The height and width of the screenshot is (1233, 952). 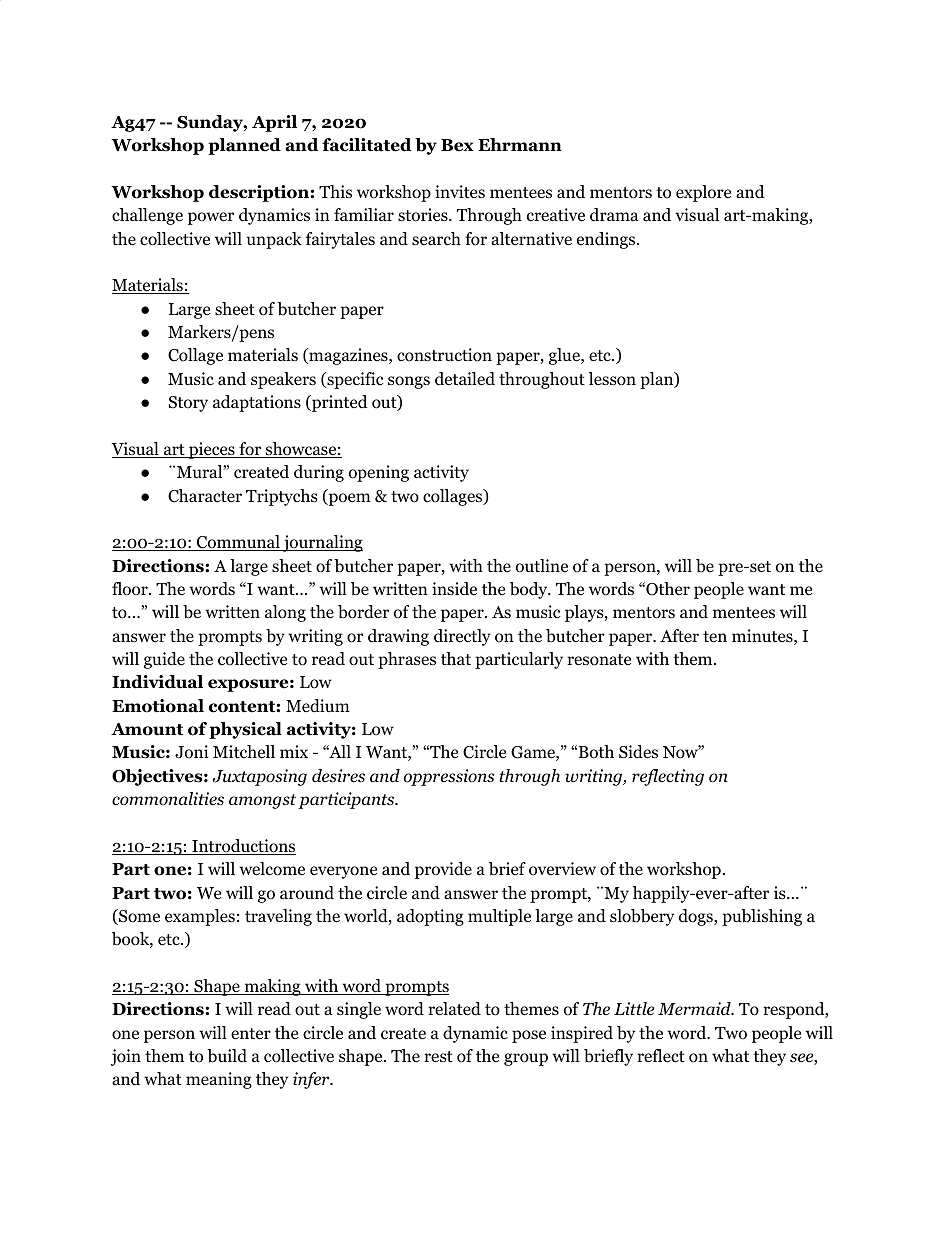 What do you see at coordinates (457, 145) in the screenshot?
I see `Bex` at bounding box center [457, 145].
